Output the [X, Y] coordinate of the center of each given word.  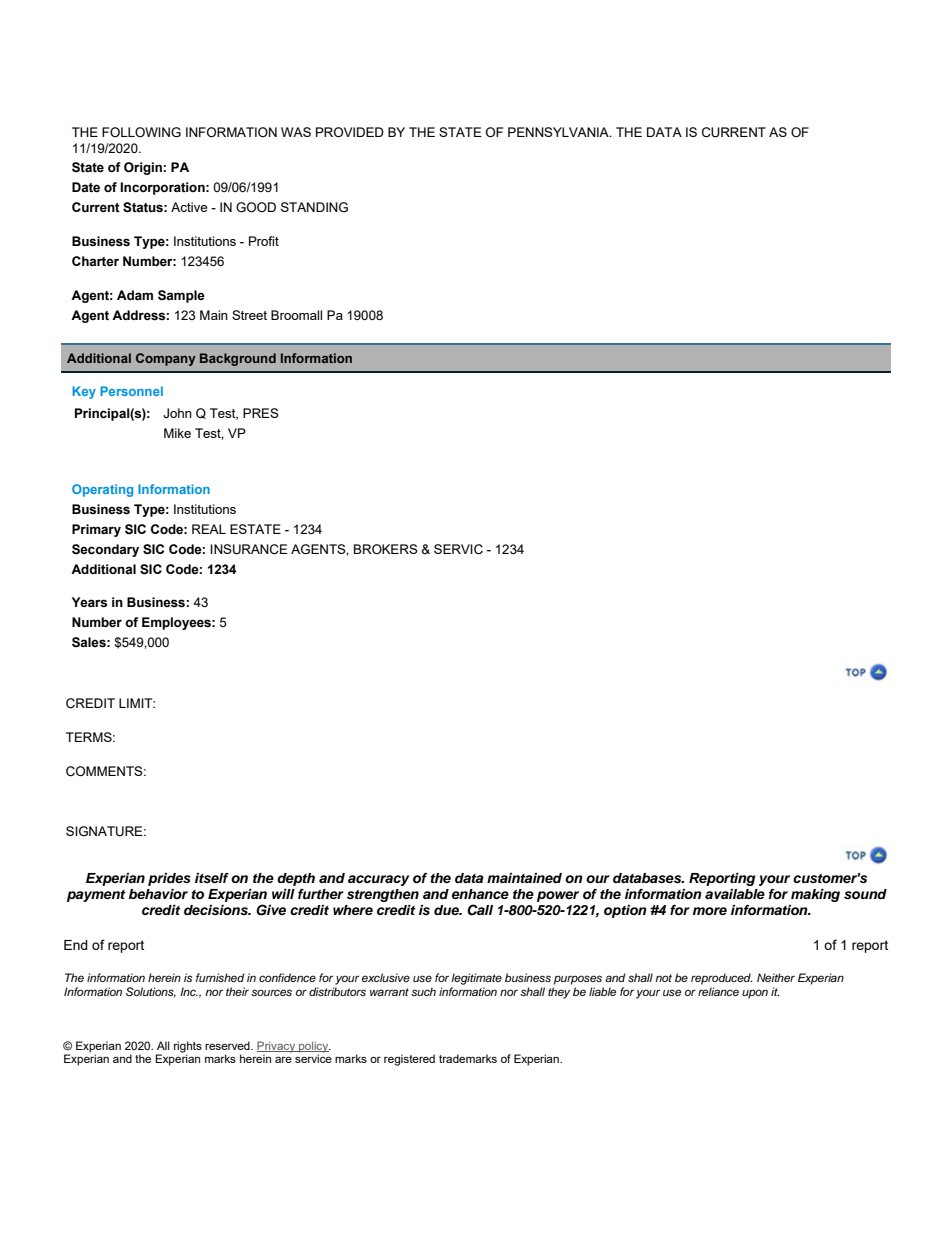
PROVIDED [350, 132]
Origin [143, 168]
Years [89, 602]
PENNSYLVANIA [559, 132]
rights [188, 1048]
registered [409, 1060]
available [735, 894]
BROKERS [386, 549]
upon [755, 994]
